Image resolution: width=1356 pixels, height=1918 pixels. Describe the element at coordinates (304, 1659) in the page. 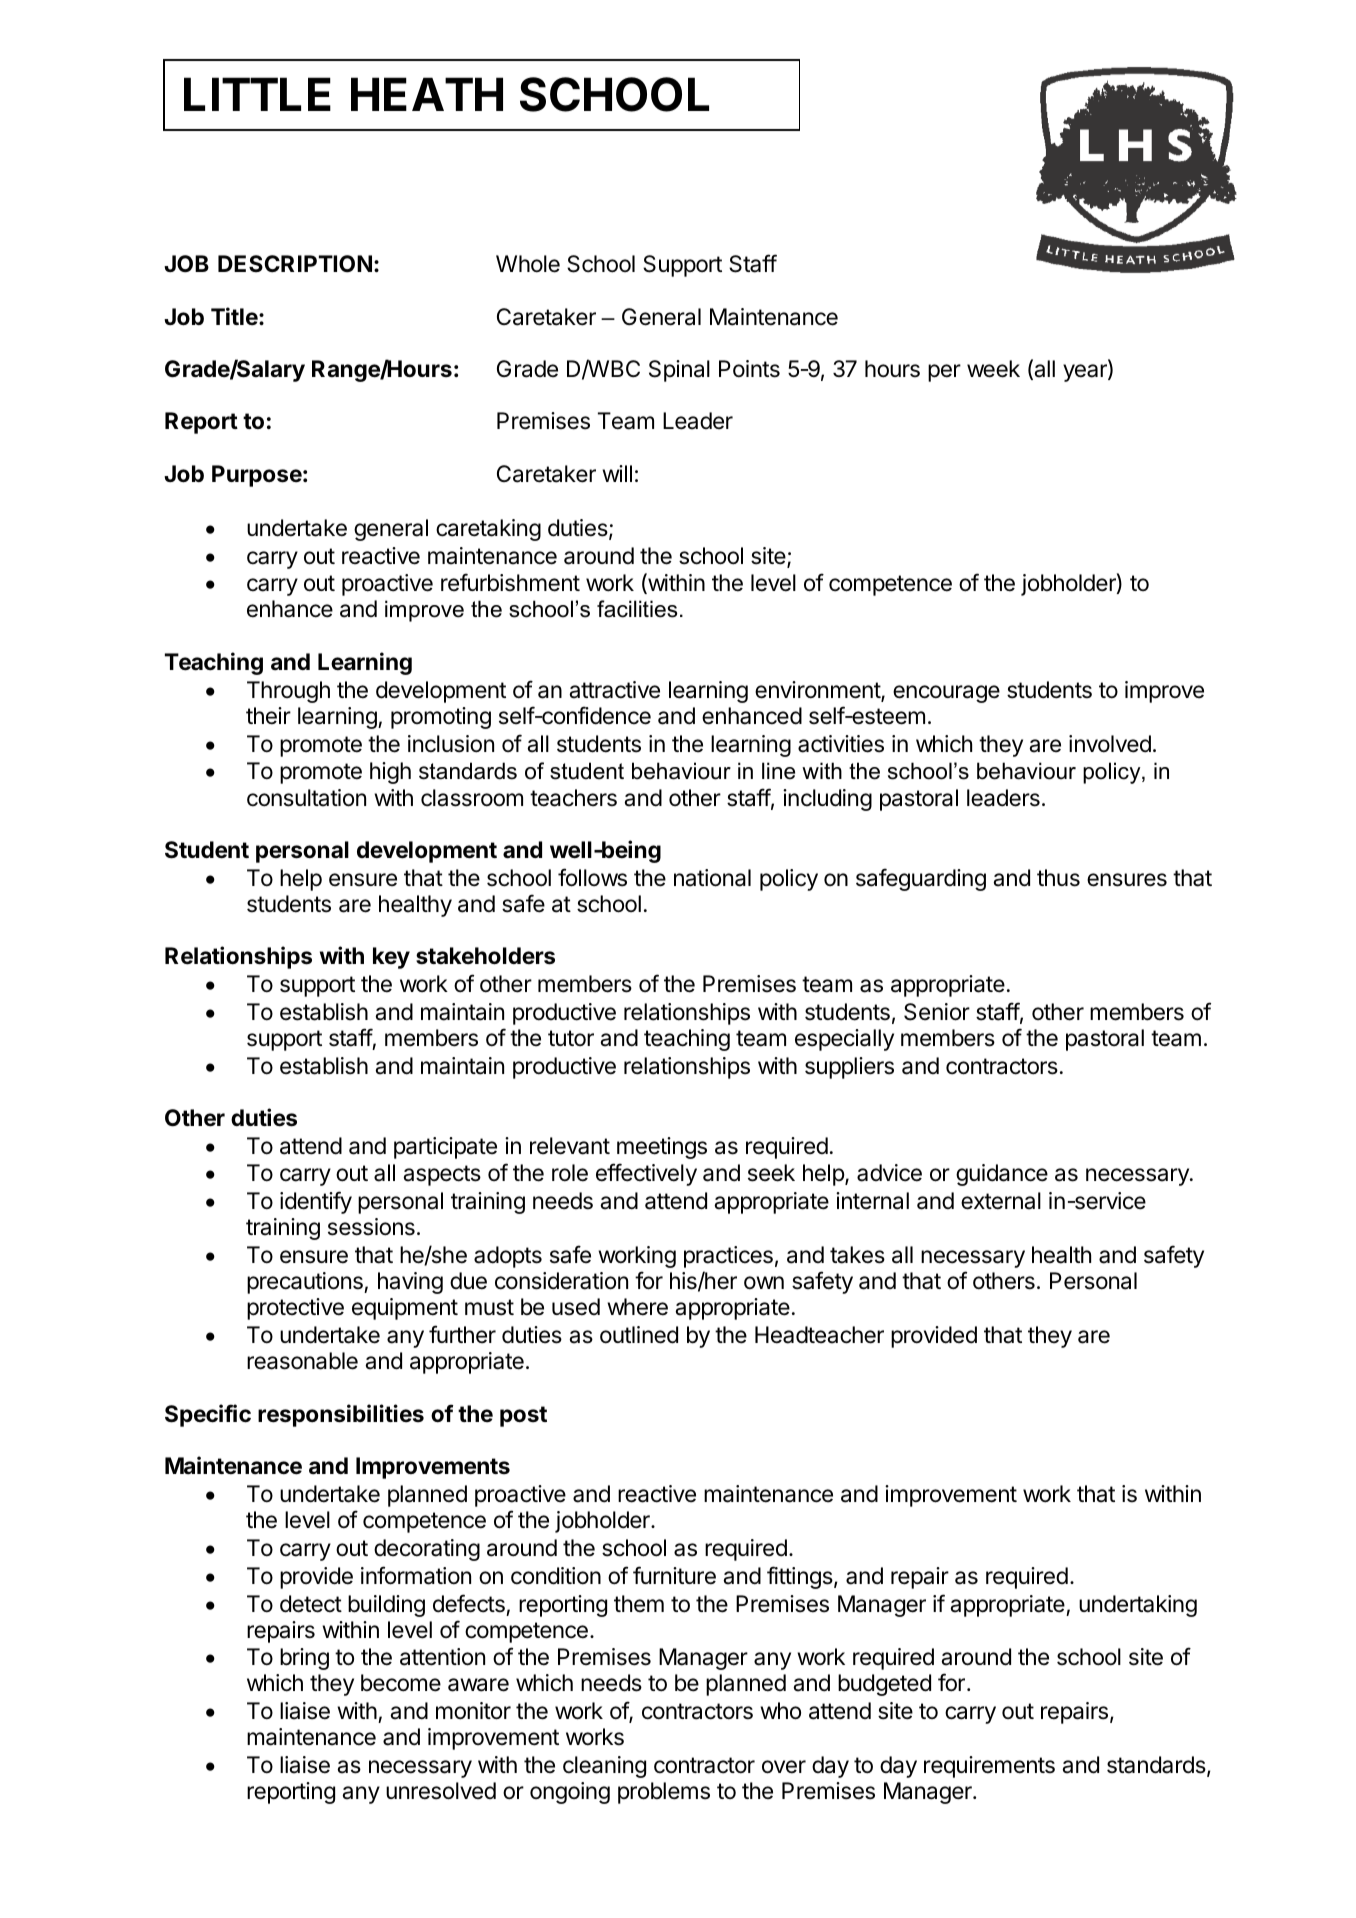

I see `bring` at that location.
